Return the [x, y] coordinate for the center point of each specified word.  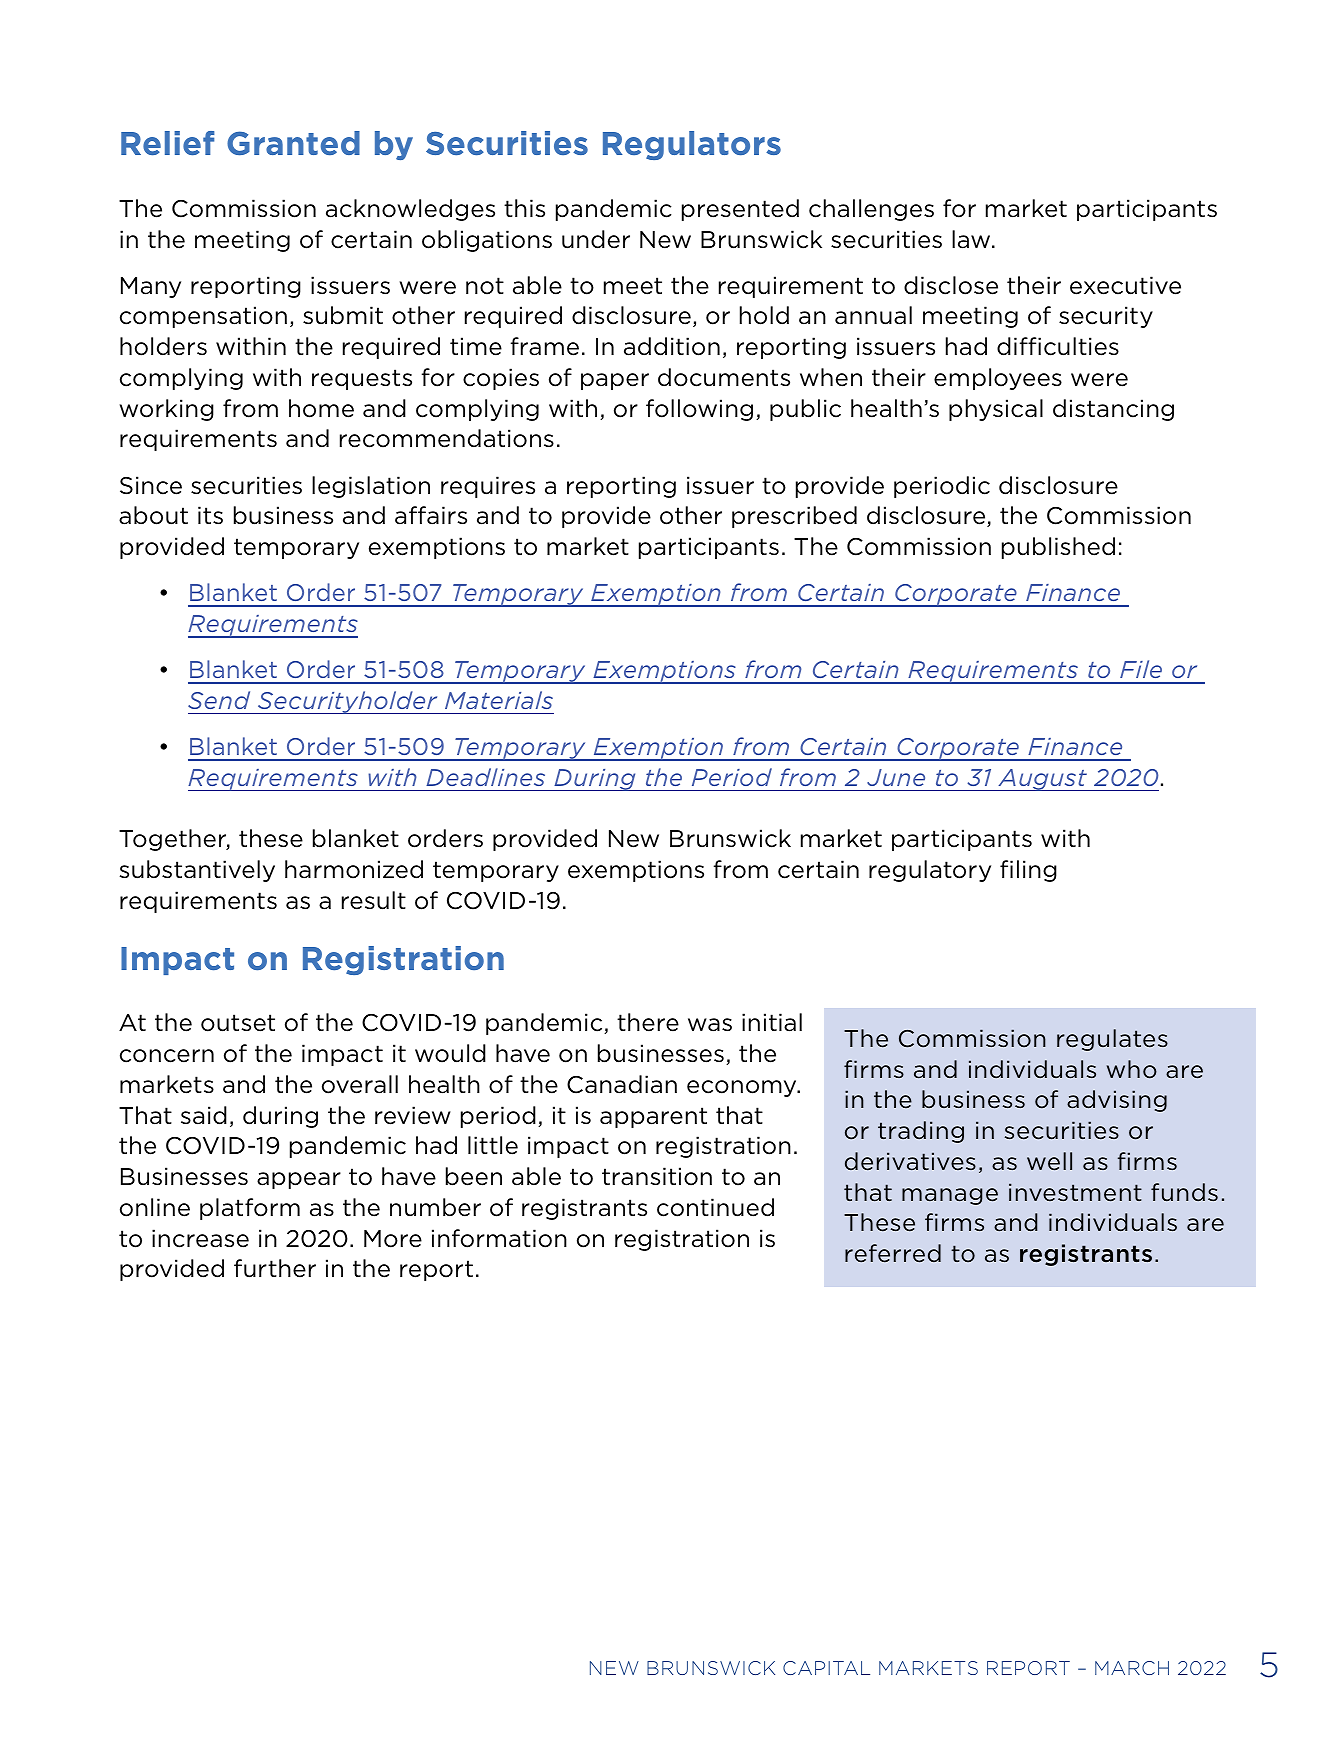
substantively [197, 871]
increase [200, 1238]
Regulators [692, 145]
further [275, 1268]
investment [1075, 1192]
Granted [293, 143]
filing [1028, 871]
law [972, 239]
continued [715, 1207]
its [210, 515]
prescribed [794, 517]
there [648, 1022]
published [1058, 548]
